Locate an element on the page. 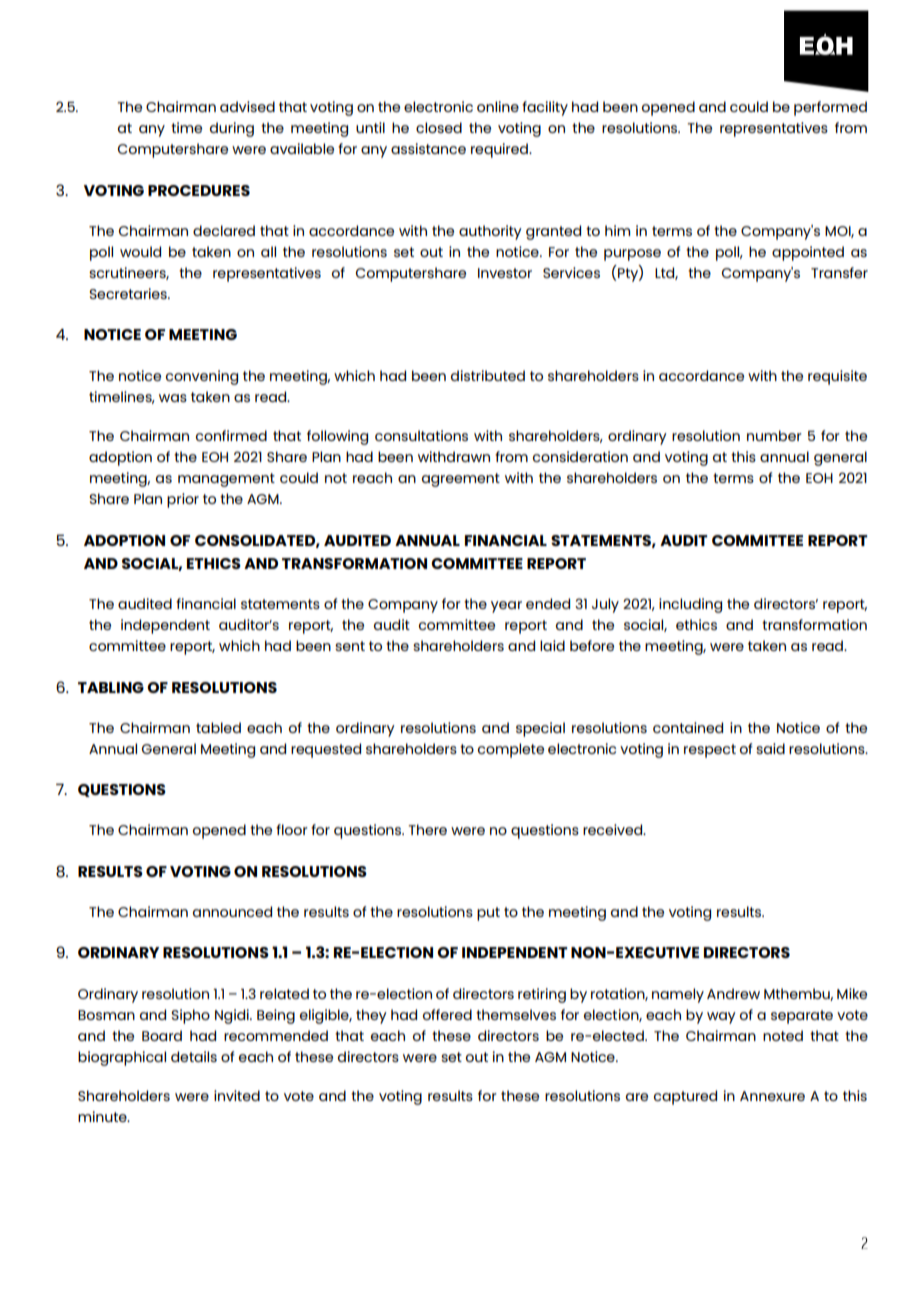  performed is located at coordinates (830, 108).
